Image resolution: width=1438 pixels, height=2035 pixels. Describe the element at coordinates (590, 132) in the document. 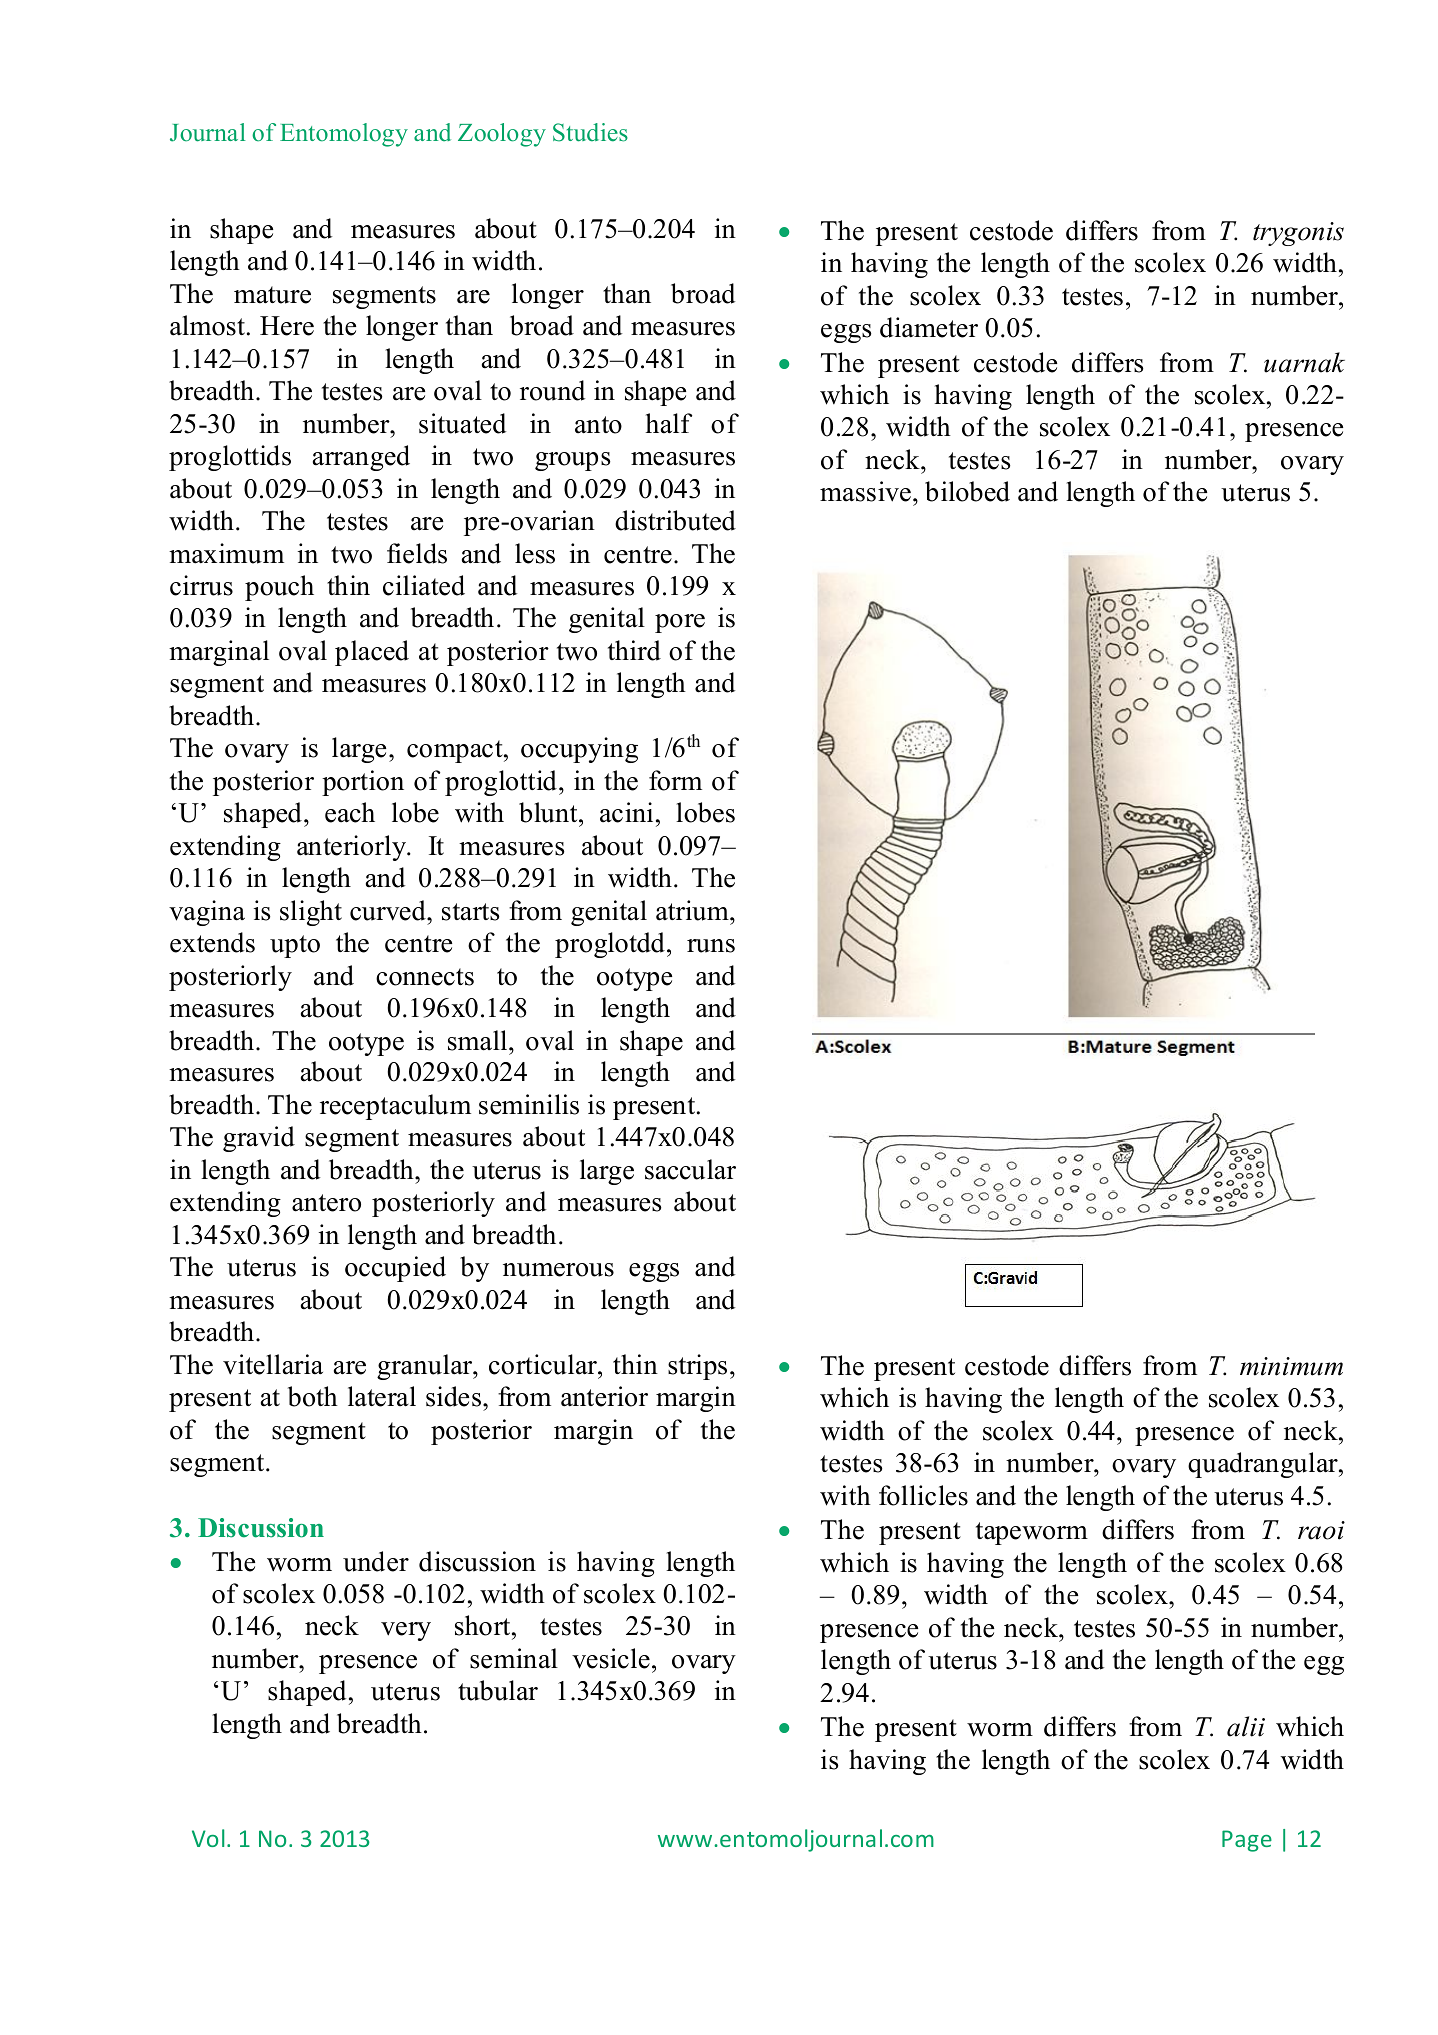

I see `Studies` at that location.
